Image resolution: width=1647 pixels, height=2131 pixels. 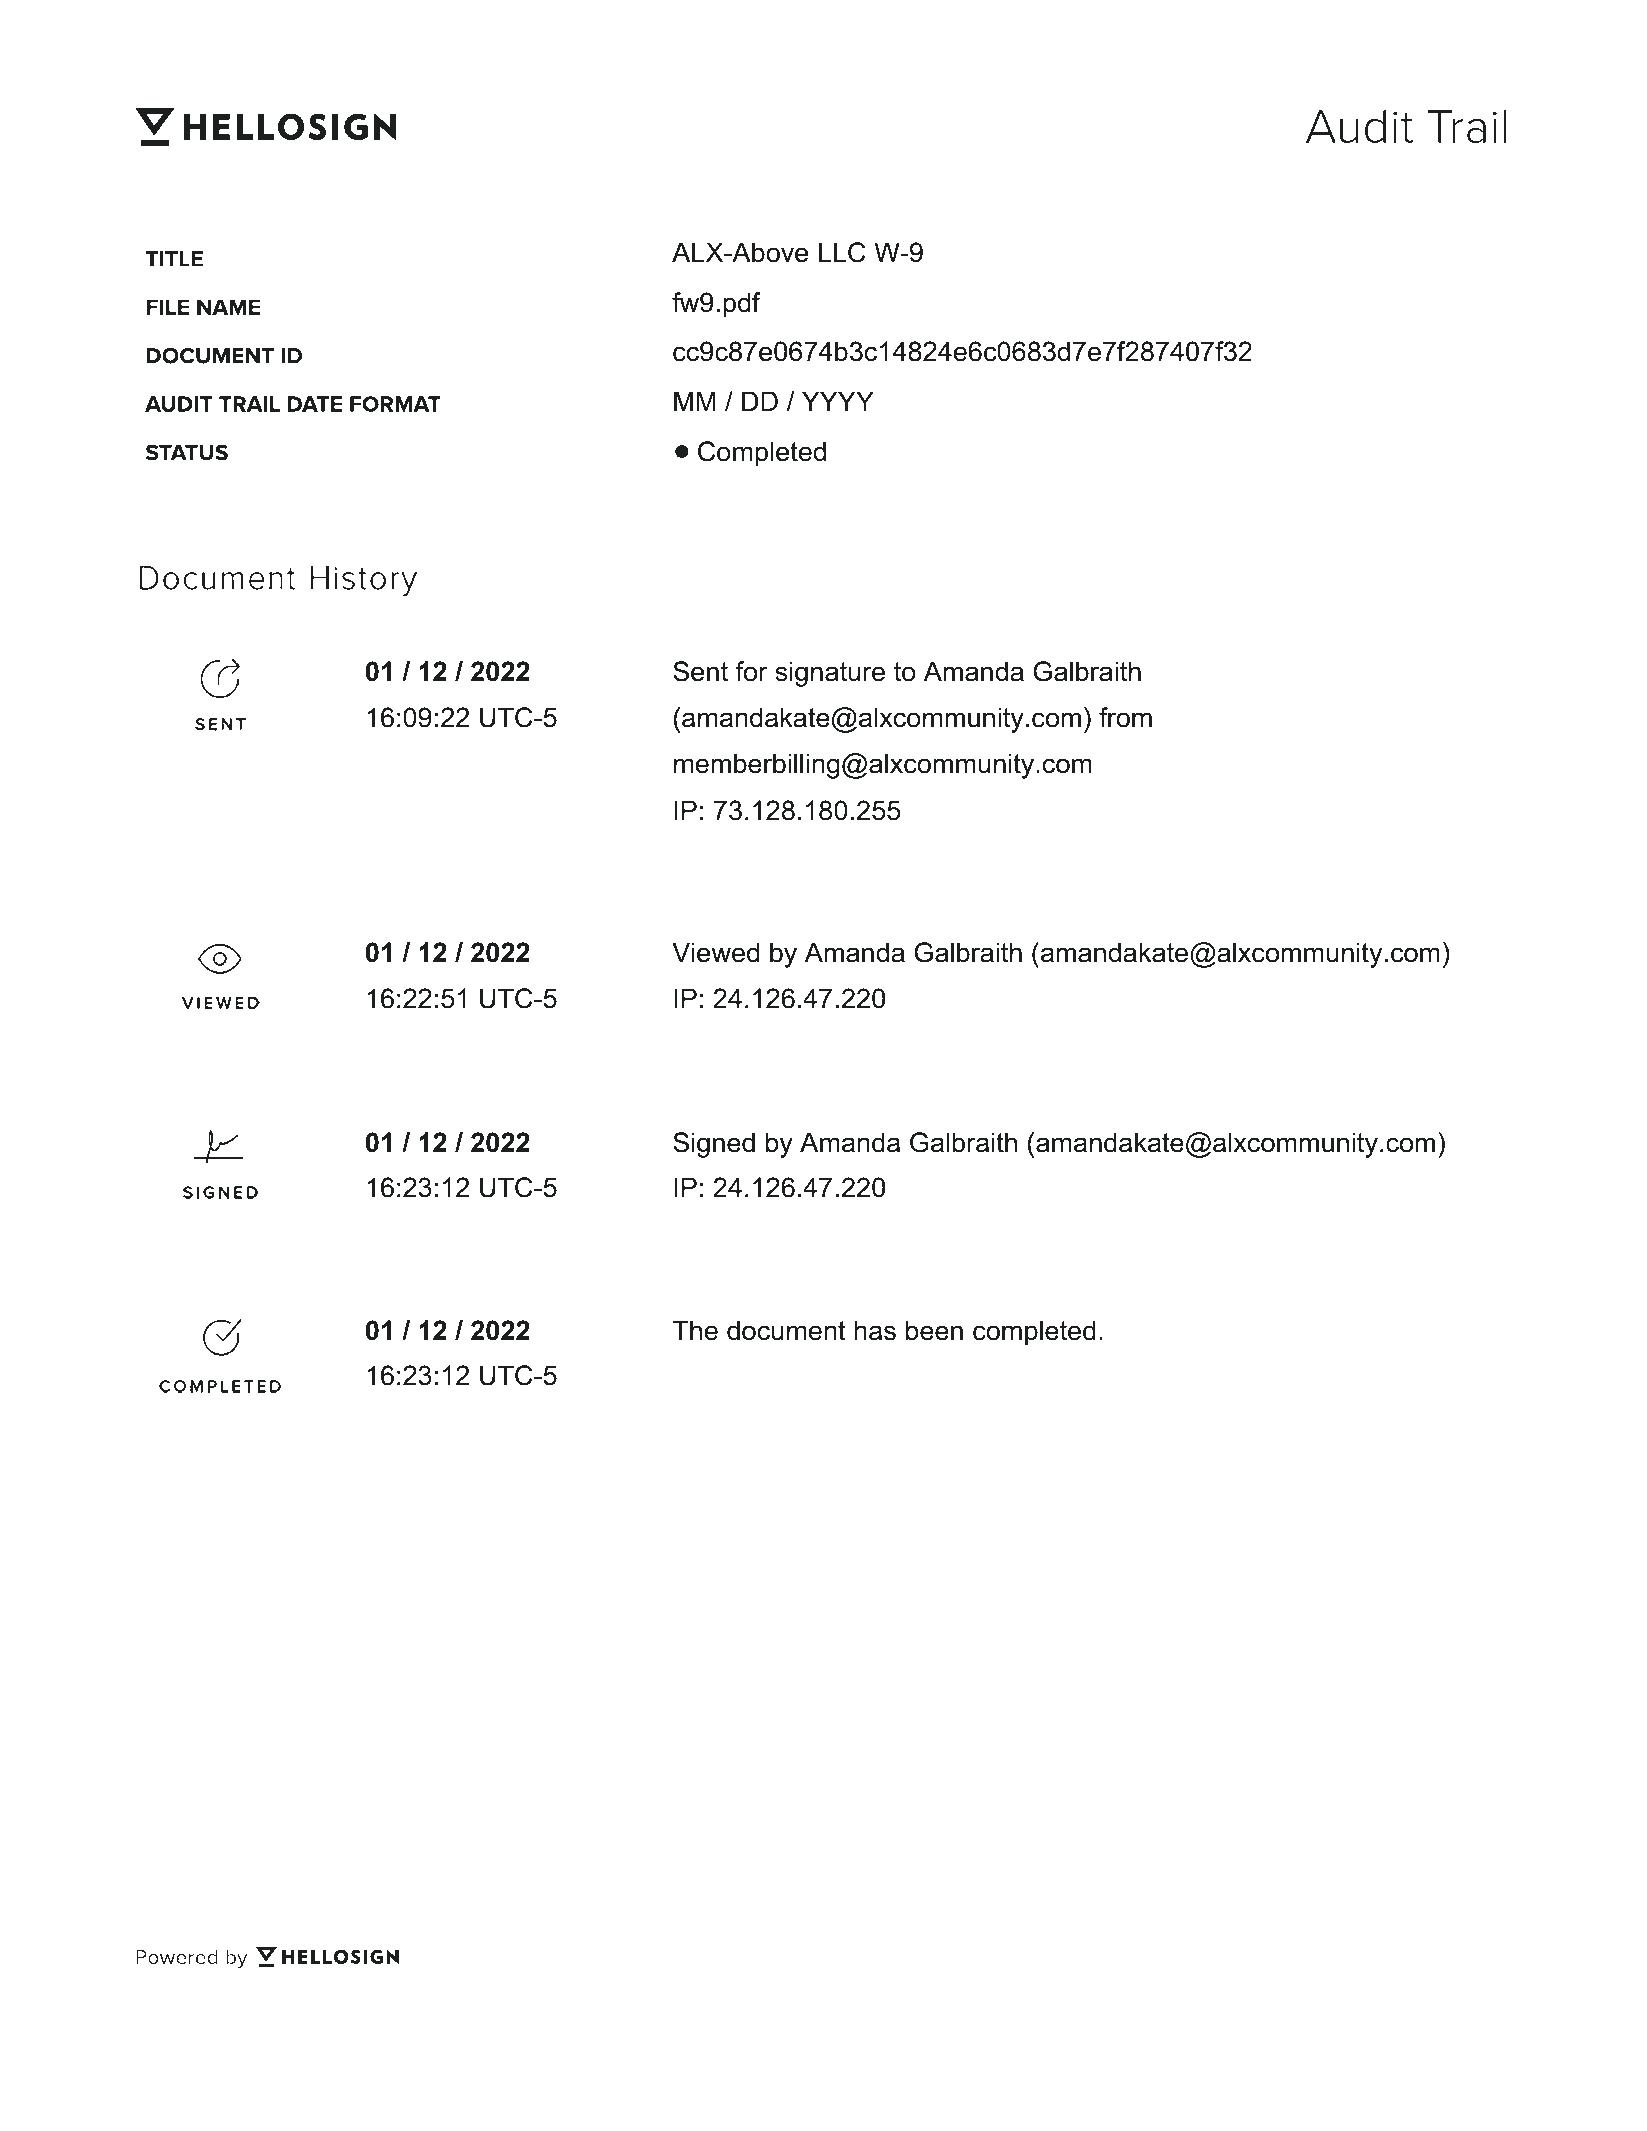 I want to click on Name, so click(x=228, y=307).
